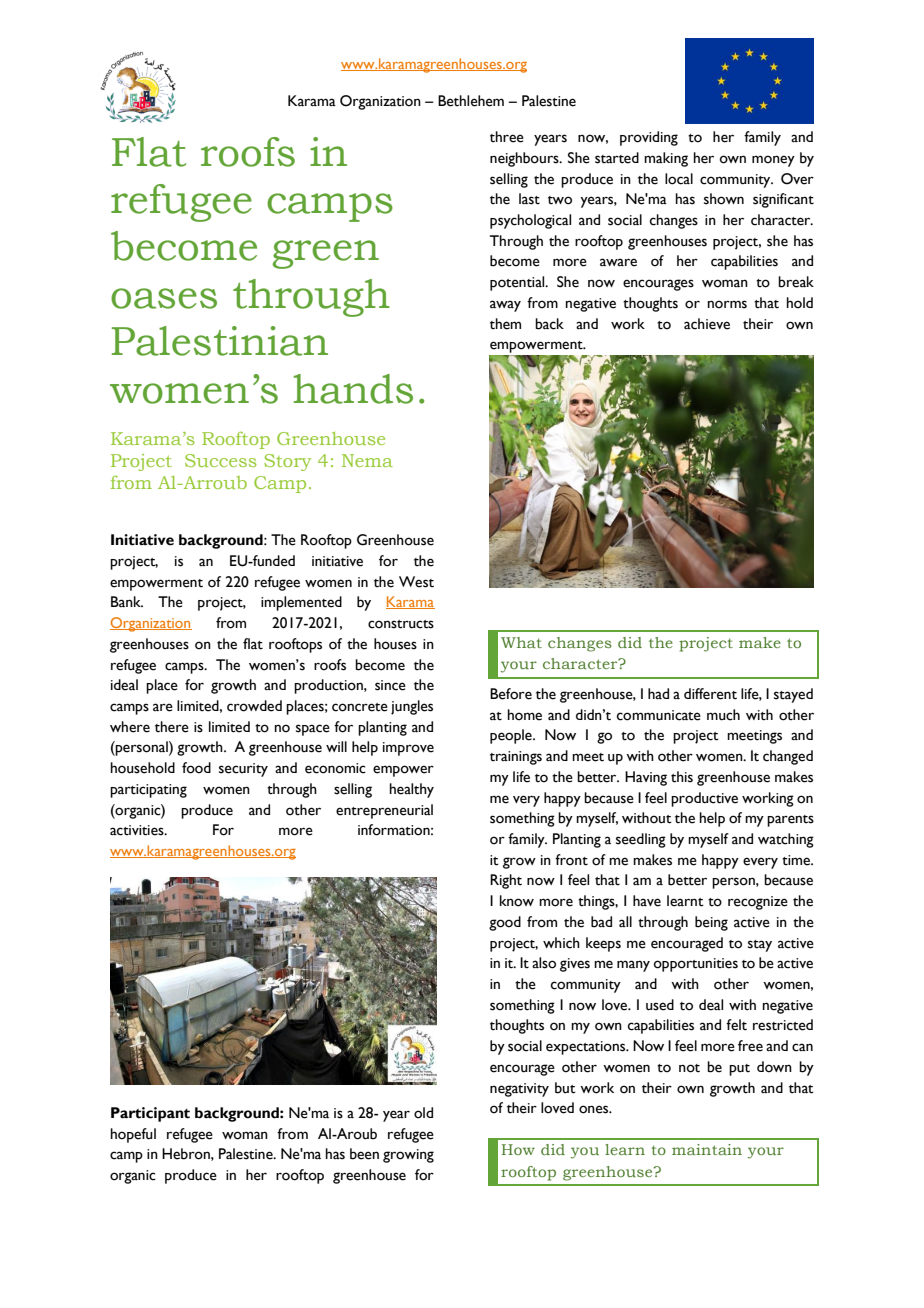 Image resolution: width=924 pixels, height=1308 pixels. Describe the element at coordinates (505, 324) in the document. I see `them` at that location.
